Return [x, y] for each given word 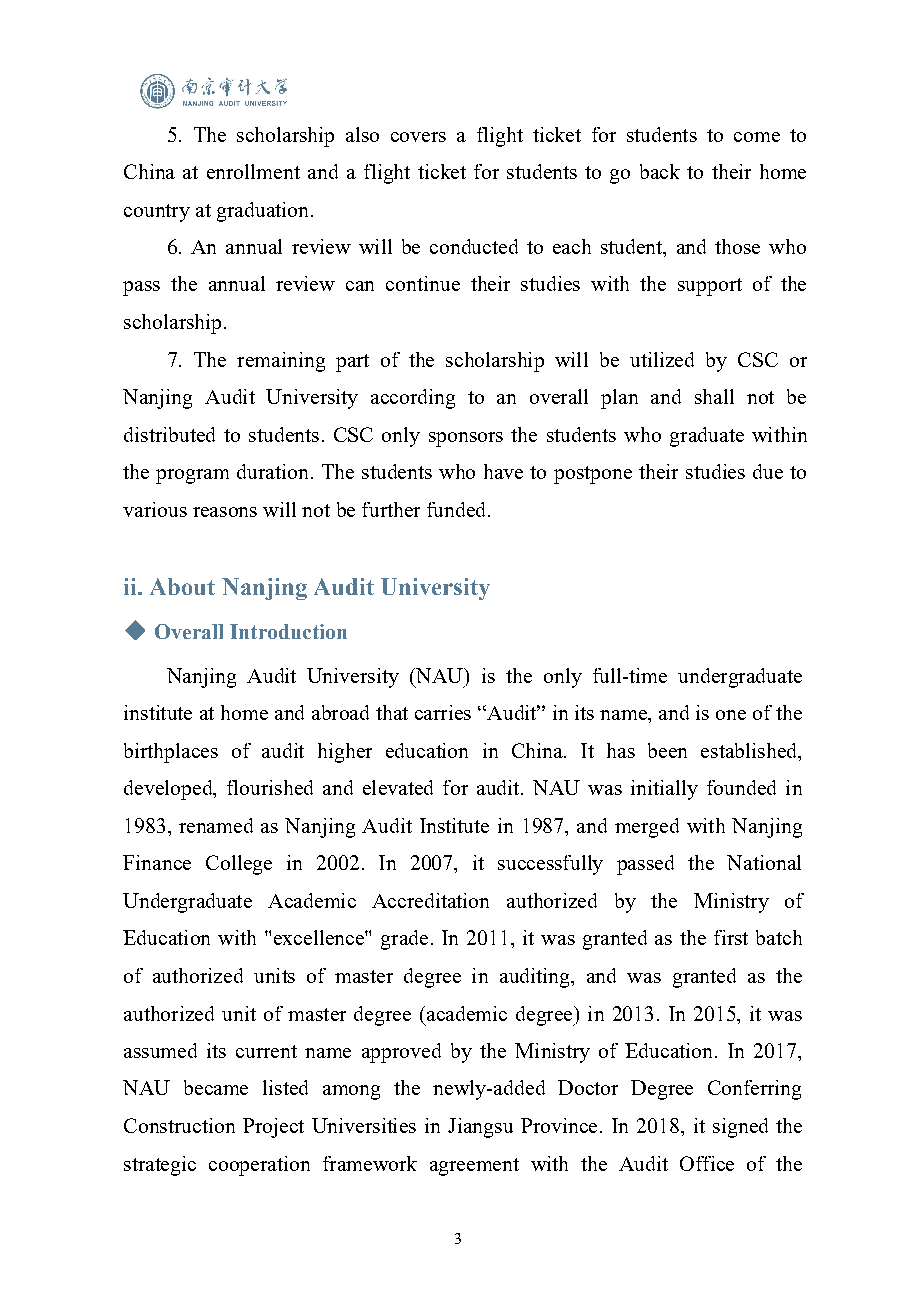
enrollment [253, 171]
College [239, 865]
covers [418, 137]
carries [443, 712]
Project [273, 1128]
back [660, 171]
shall [714, 396]
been [667, 750]
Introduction [288, 631]
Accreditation [430, 900]
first [731, 937]
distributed [169, 434]
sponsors [466, 439]
